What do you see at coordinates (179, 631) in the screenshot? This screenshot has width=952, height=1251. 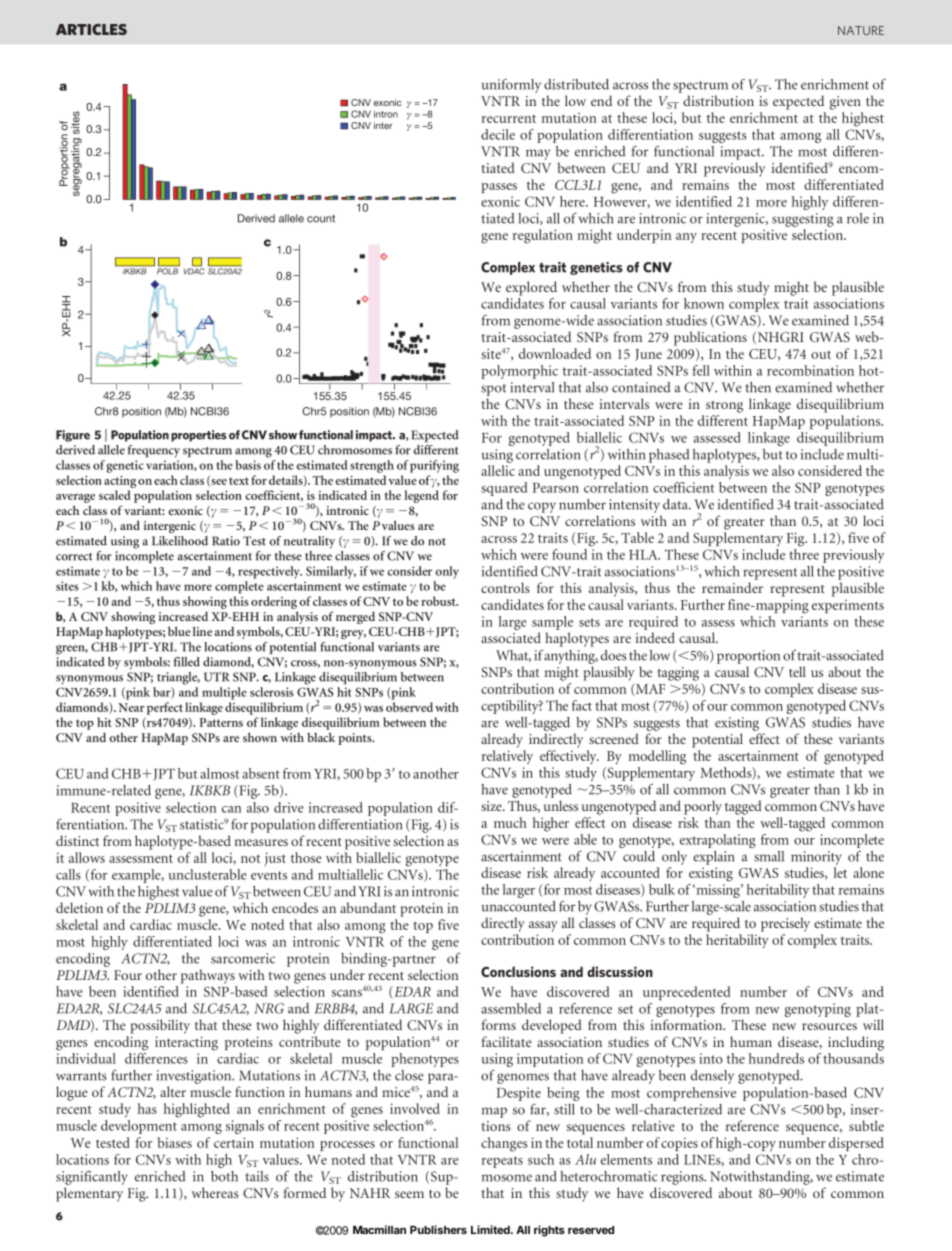 I see `blue` at bounding box center [179, 631].
